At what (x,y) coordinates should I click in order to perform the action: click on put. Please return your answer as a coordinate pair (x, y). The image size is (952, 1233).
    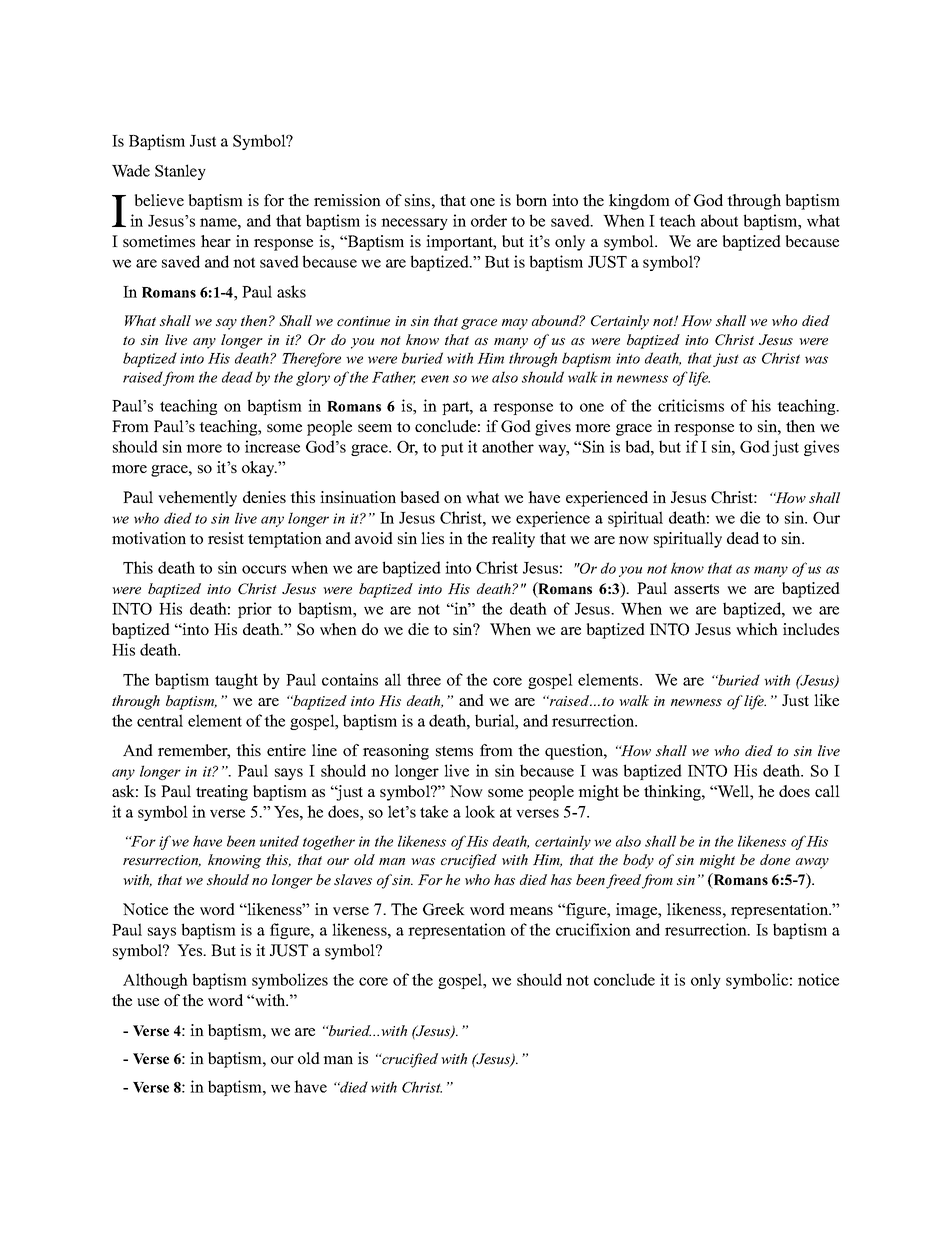
    Looking at the image, I should click on (452, 449).
